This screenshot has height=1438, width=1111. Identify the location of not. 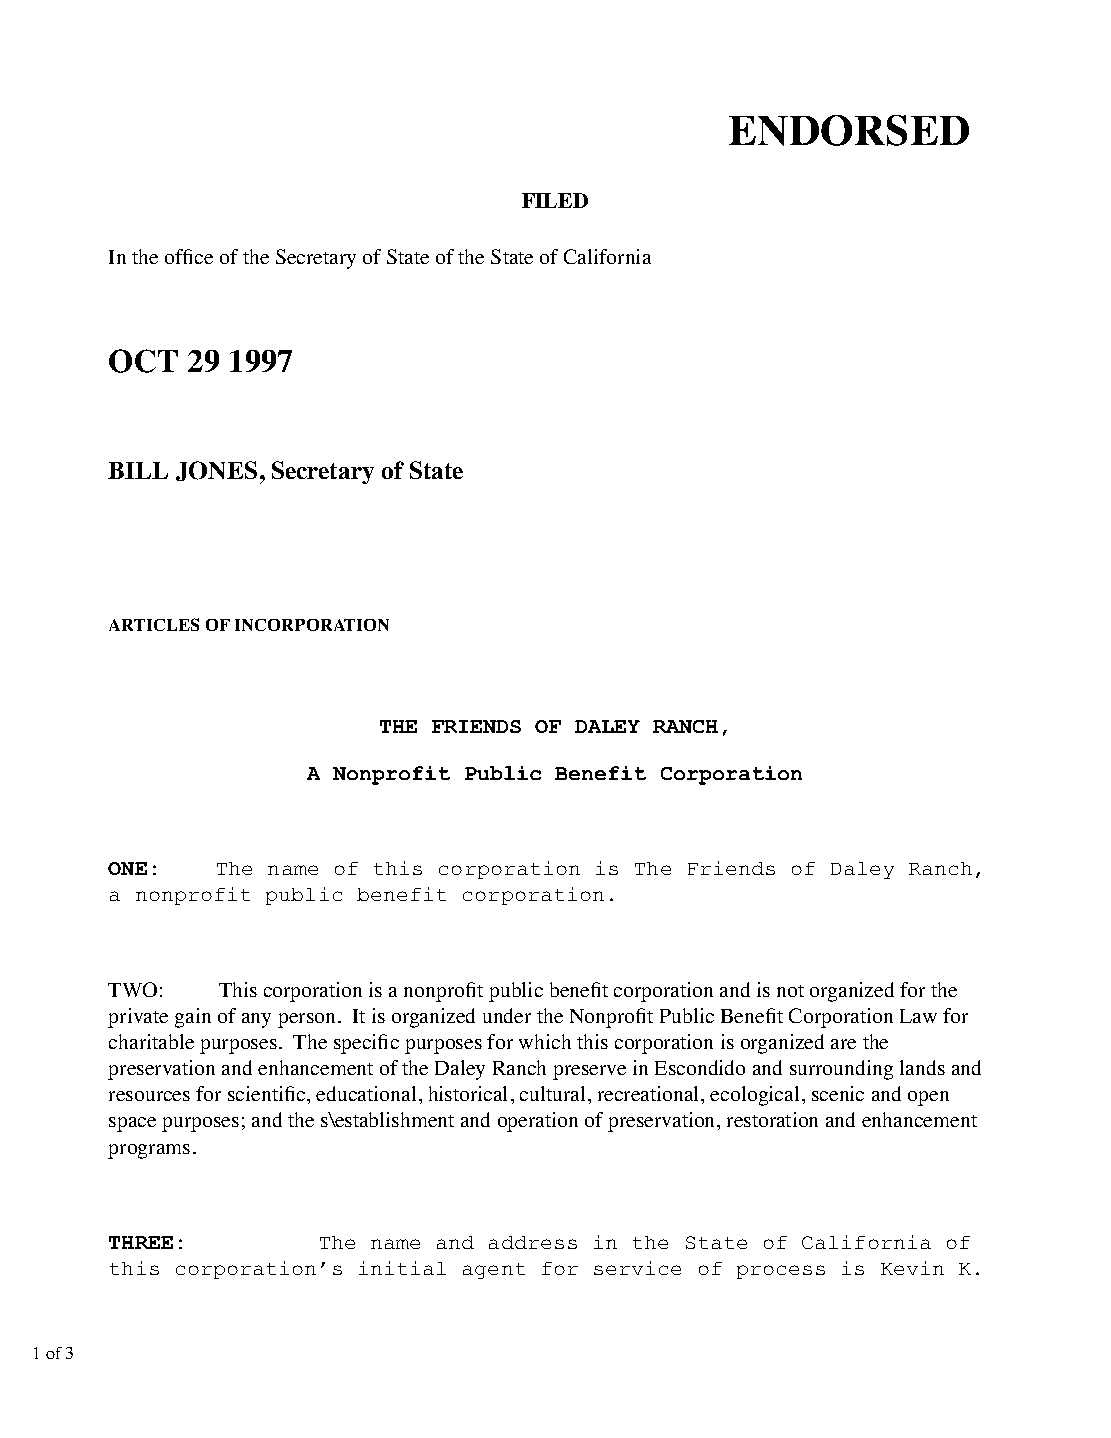
(790, 991).
